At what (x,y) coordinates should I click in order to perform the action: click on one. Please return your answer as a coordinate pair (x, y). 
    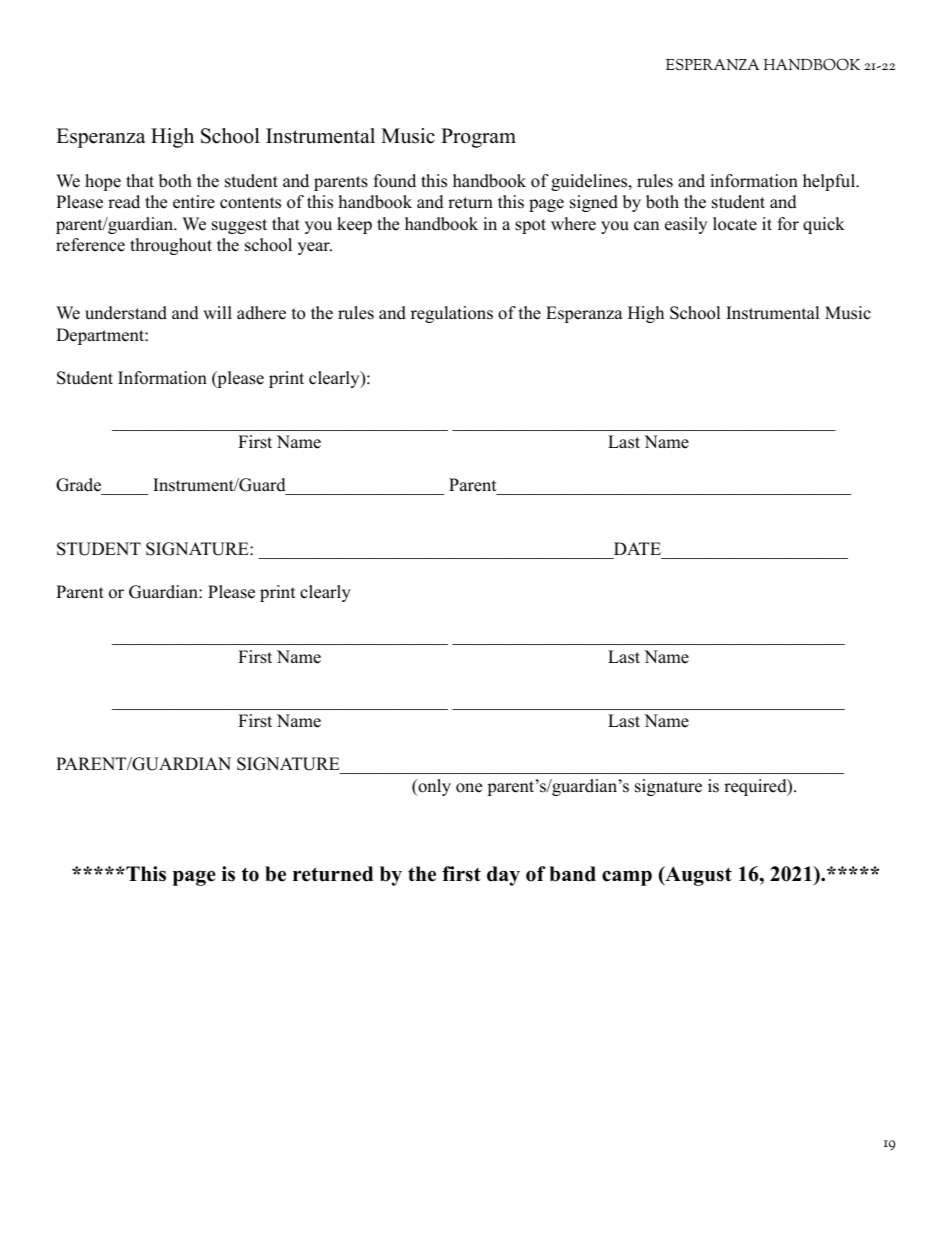
    Looking at the image, I should click on (469, 788).
